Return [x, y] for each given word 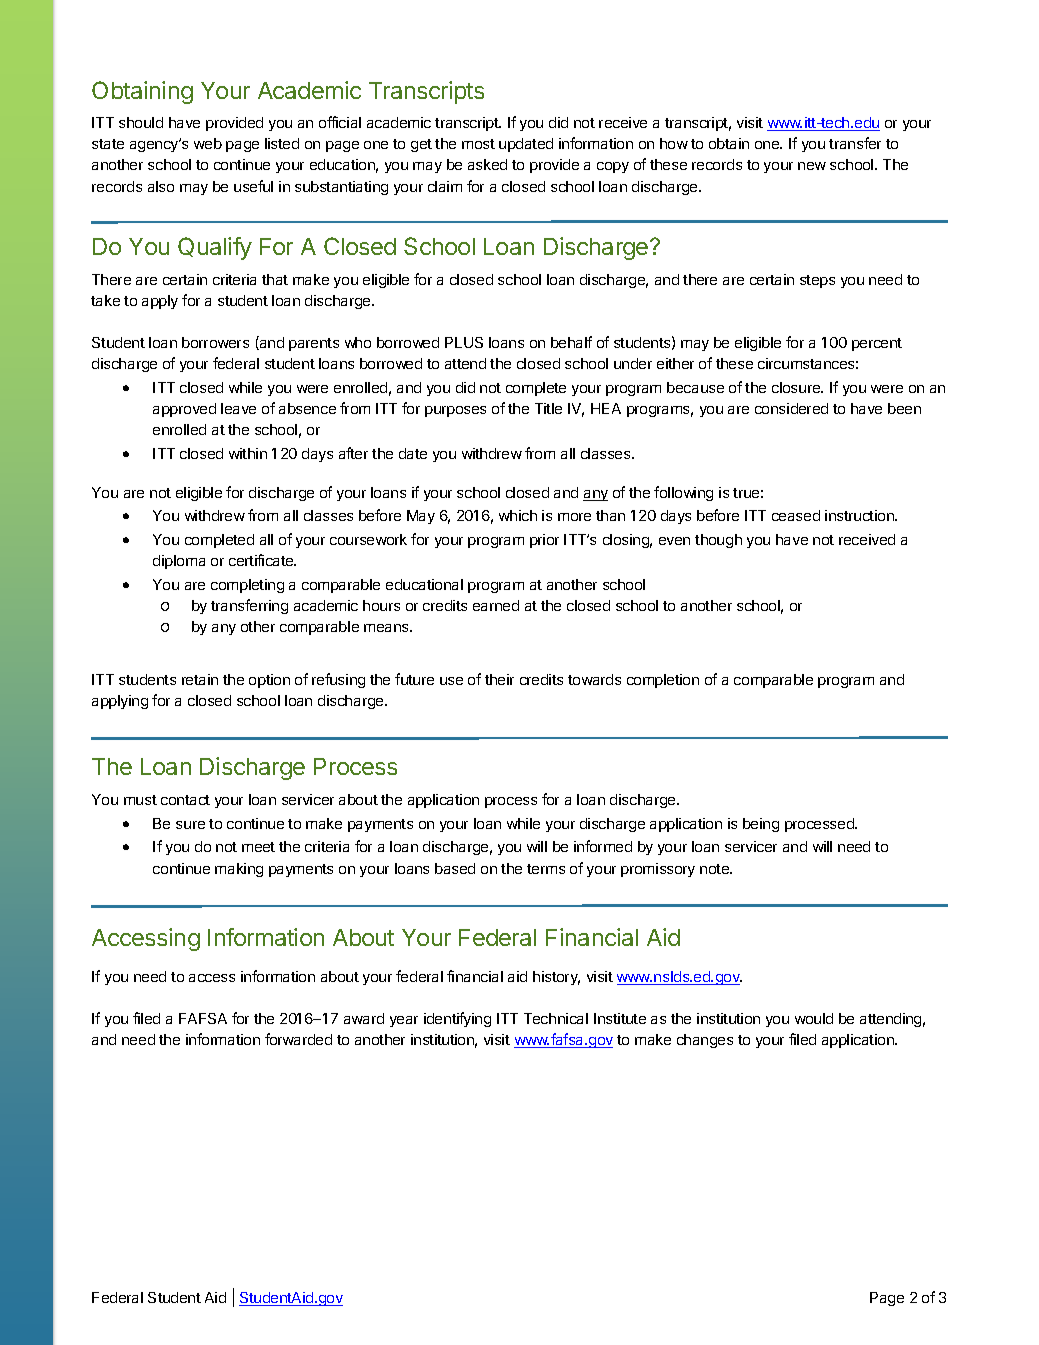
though [718, 541]
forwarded [298, 1039]
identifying [457, 1019]
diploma [179, 562]
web [208, 143]
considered [791, 408]
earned [496, 605]
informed [603, 846]
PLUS [464, 342]
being [761, 825]
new [812, 166]
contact [185, 800]
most [478, 144]
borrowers [215, 342]
